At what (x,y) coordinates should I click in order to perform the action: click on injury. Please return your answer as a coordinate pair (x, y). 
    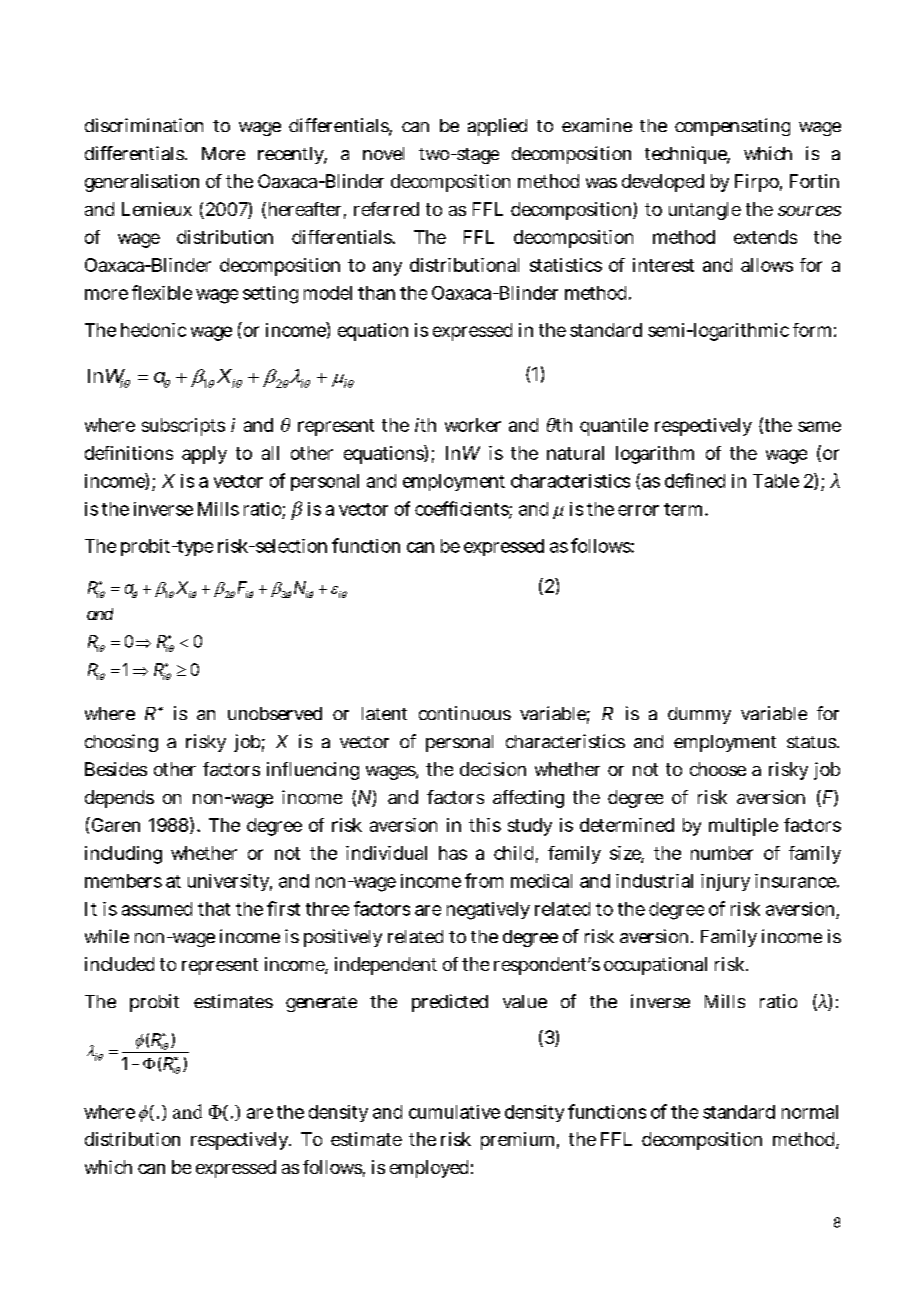
    Looking at the image, I should click on (725, 882).
